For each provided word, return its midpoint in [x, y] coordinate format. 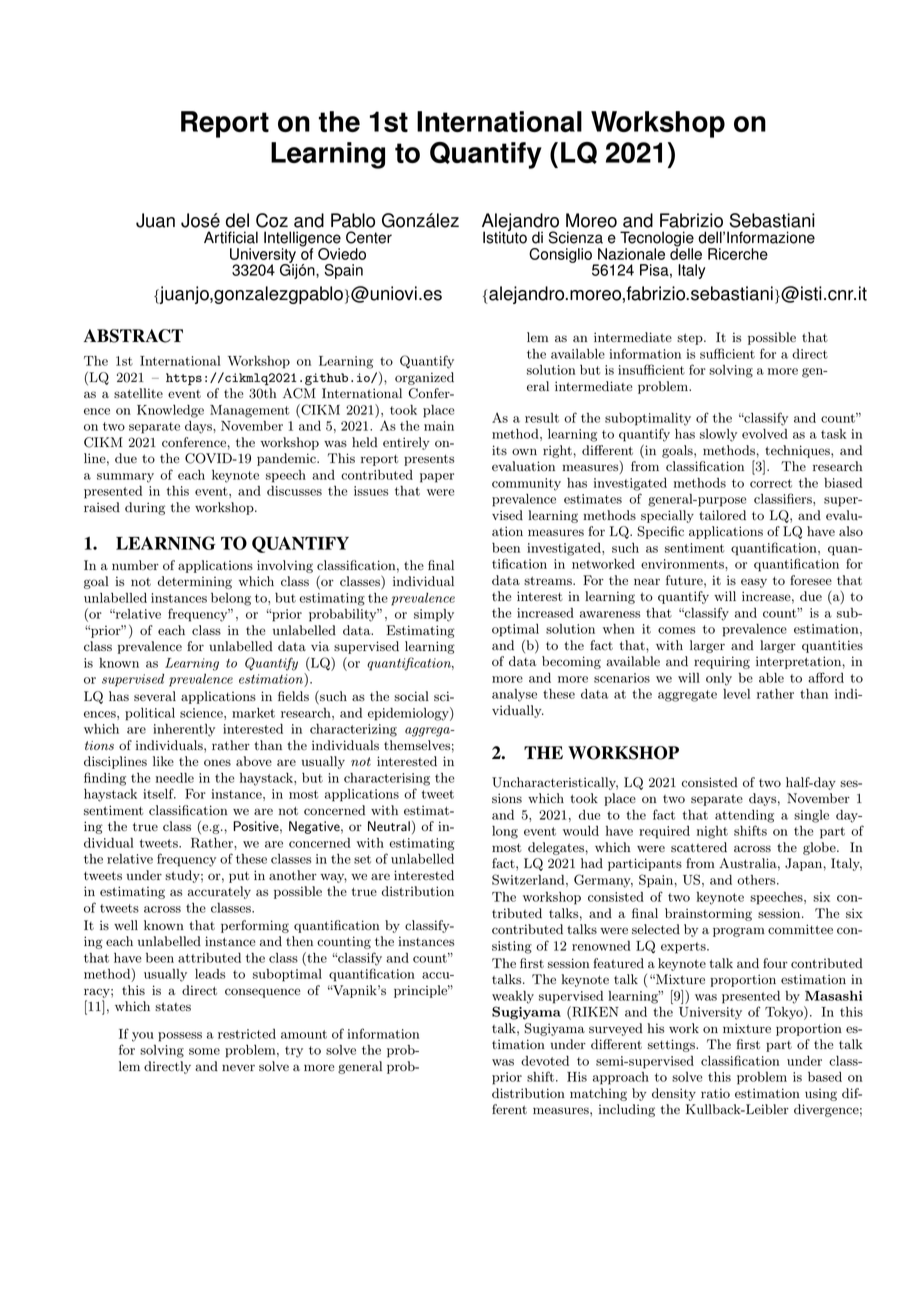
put [239, 877]
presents [429, 460]
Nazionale [631, 254]
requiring [722, 662]
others [757, 880]
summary [125, 478]
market [253, 713]
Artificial [231, 237]
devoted [545, 1061]
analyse [514, 695]
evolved [765, 434]
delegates [556, 848]
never [238, 1067]
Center [369, 237]
